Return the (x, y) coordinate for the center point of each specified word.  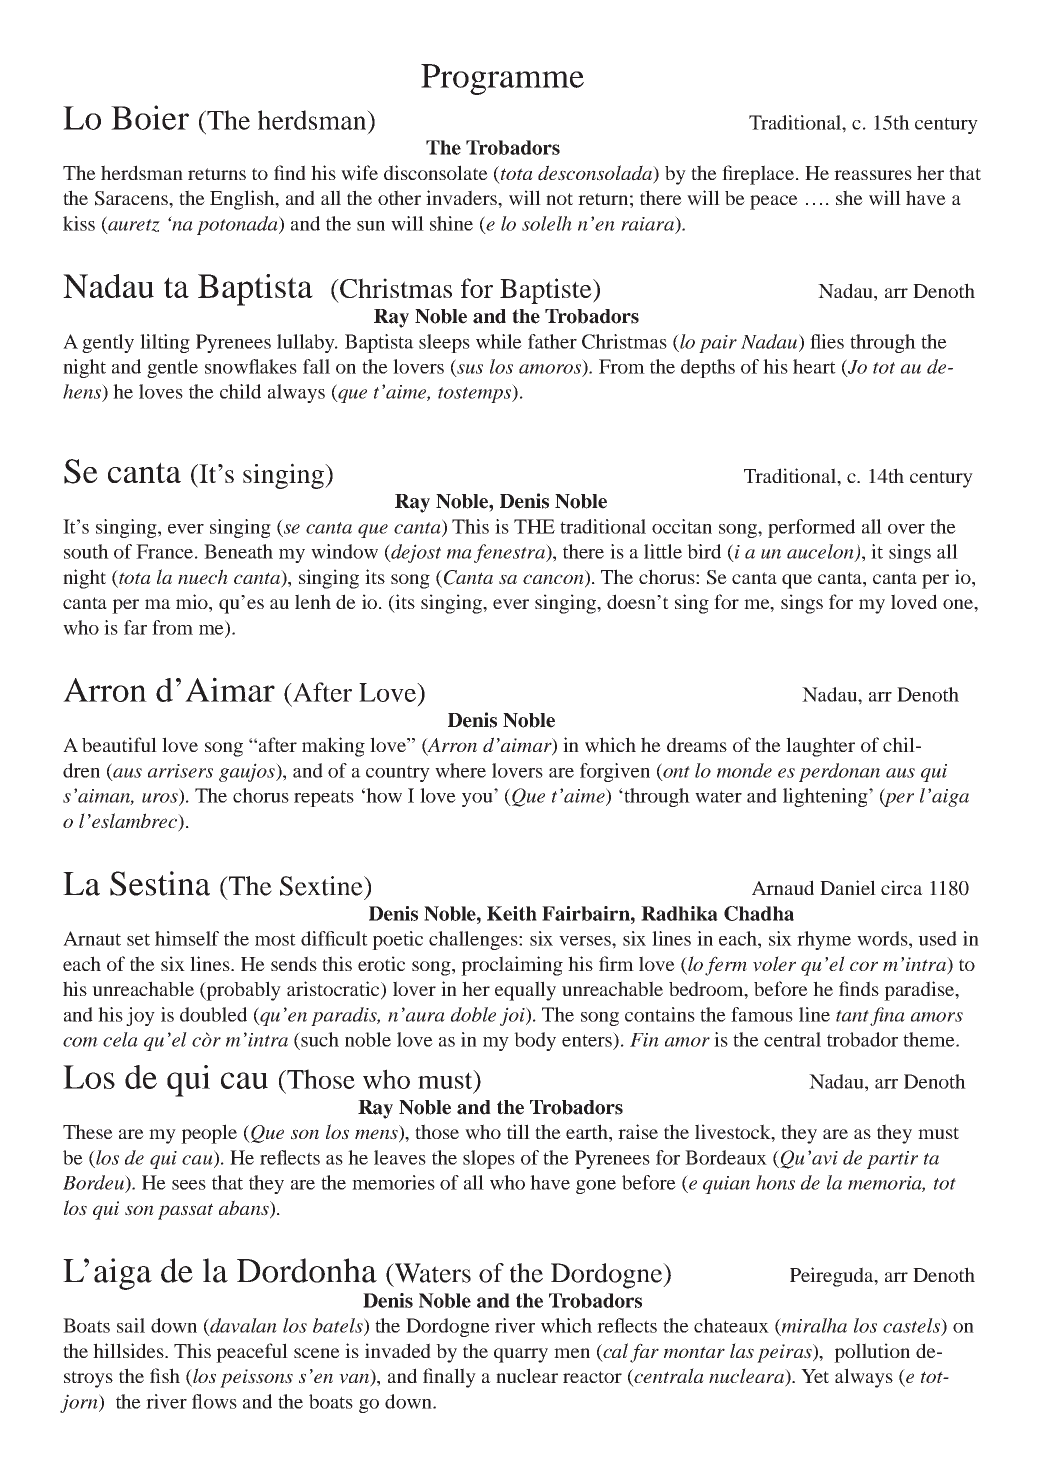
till (518, 1131)
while (499, 341)
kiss (79, 223)
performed (811, 528)
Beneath (238, 551)
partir (892, 1160)
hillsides (129, 1350)
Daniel (848, 887)
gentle (172, 368)
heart (814, 366)
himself (187, 938)
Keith (512, 913)
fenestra (510, 553)
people (209, 1134)
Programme (502, 79)
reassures (873, 175)
